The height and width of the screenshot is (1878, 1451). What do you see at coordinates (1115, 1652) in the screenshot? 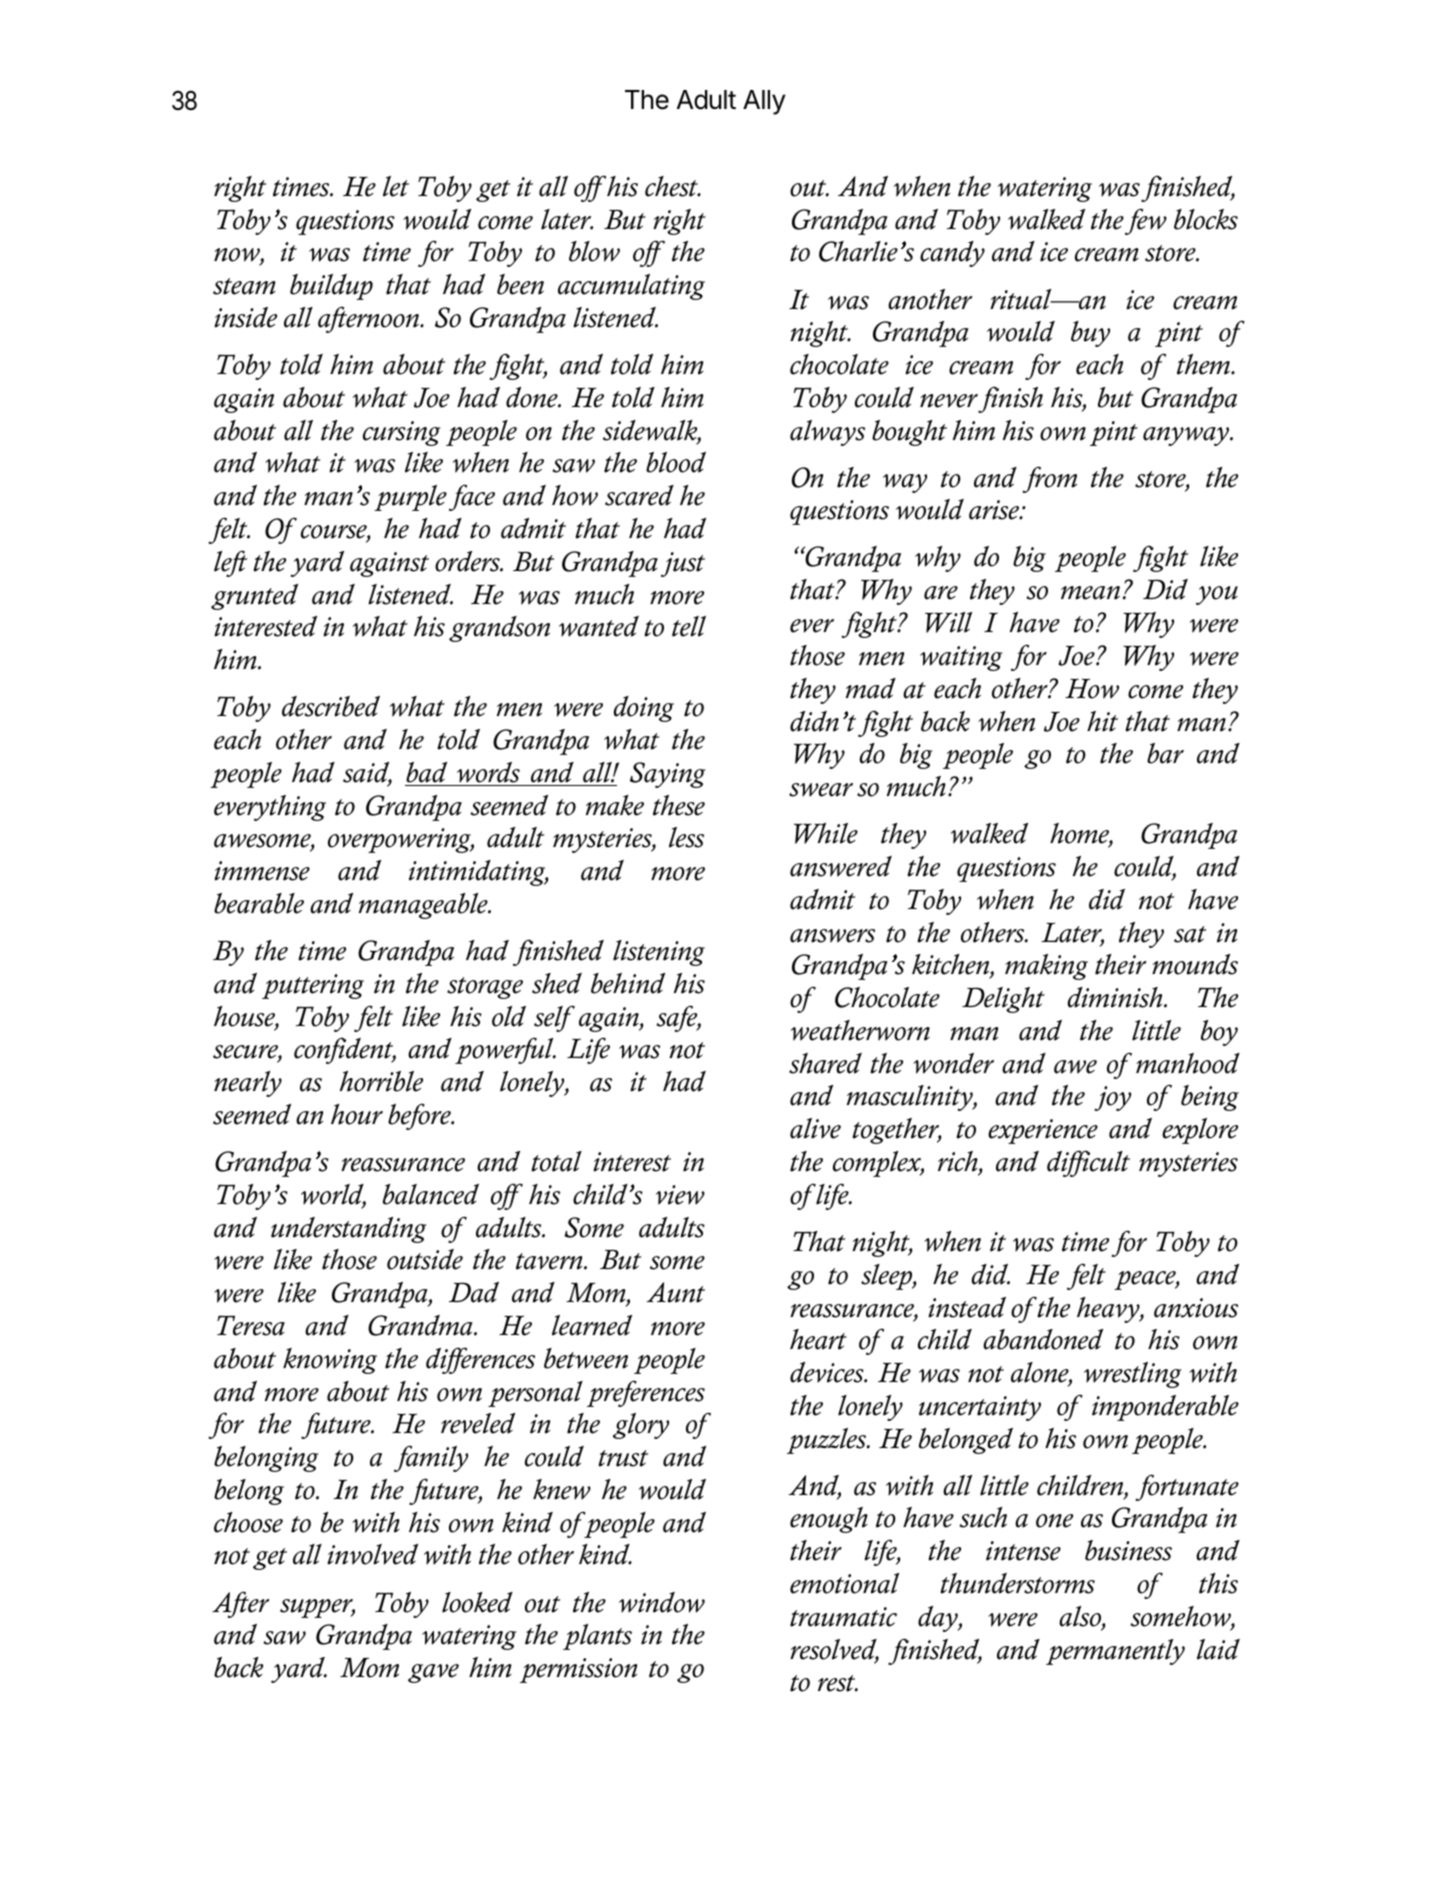
I see `permanently` at bounding box center [1115, 1652].
